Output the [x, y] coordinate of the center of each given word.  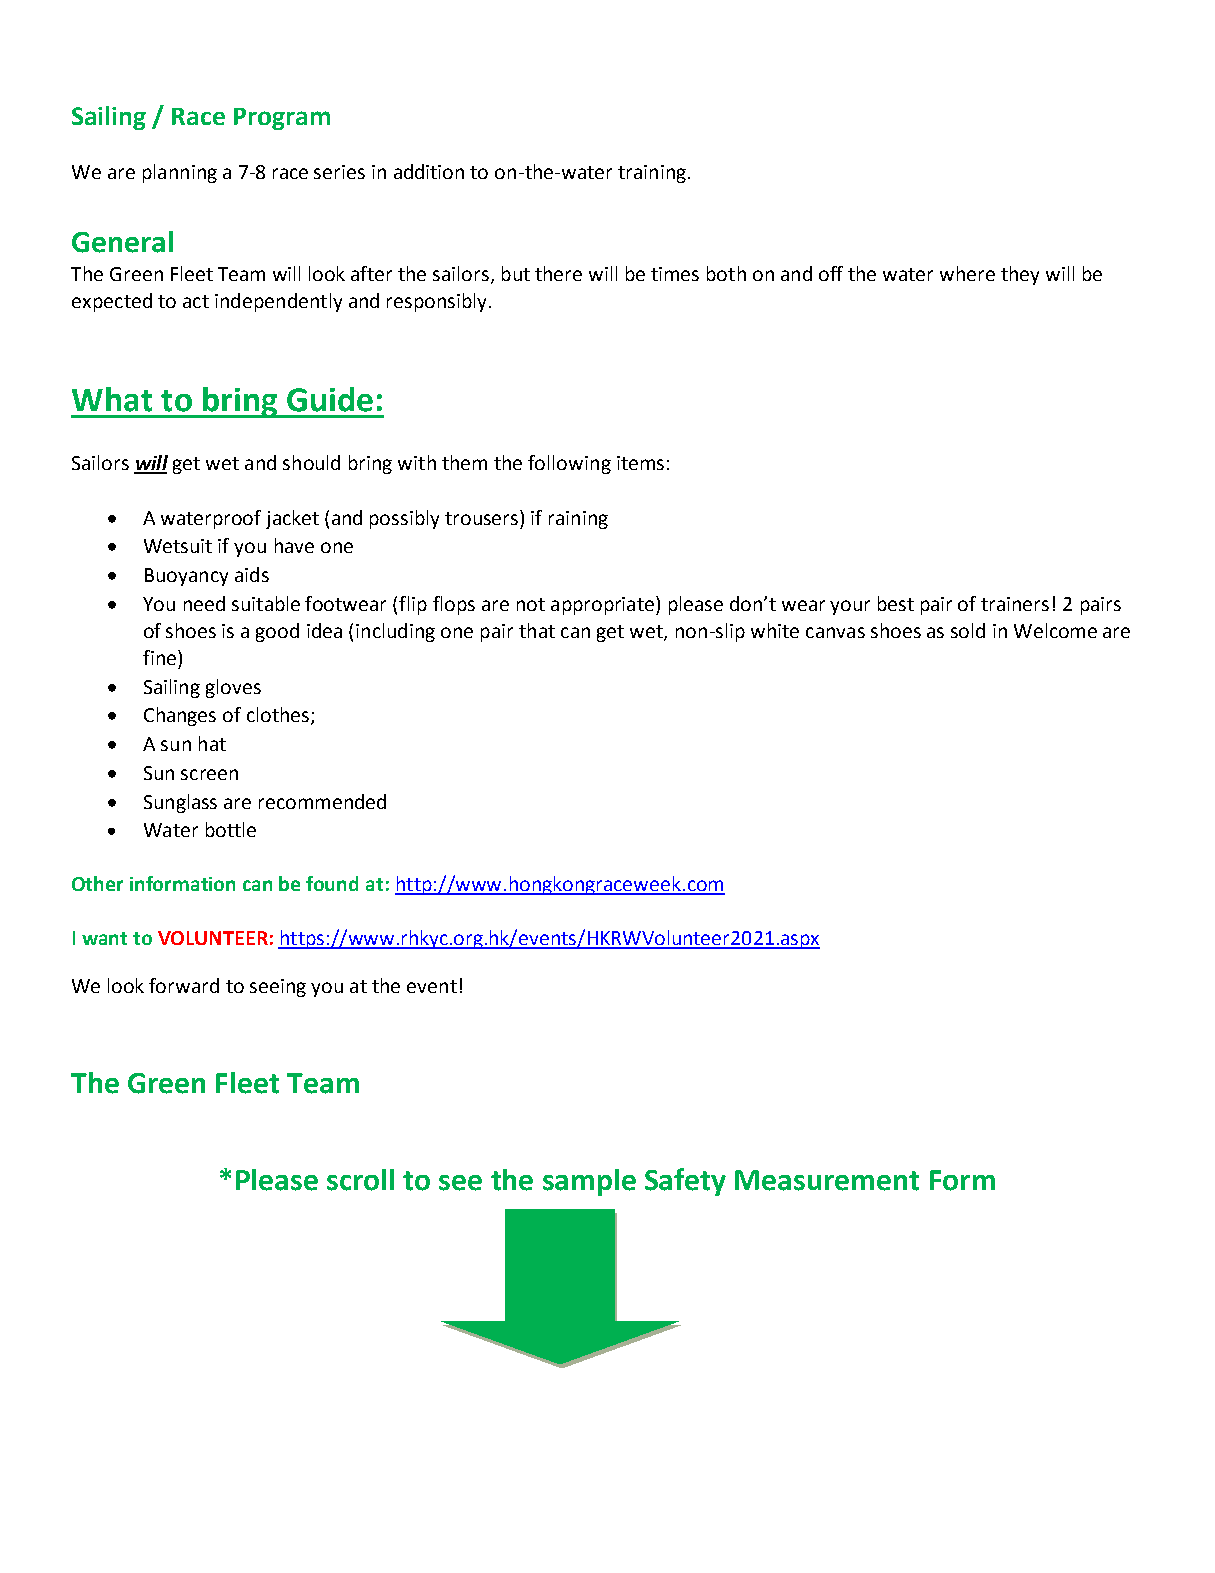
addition [429, 171]
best [896, 603]
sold [968, 630]
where [967, 273]
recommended [322, 801]
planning [180, 173]
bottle [231, 829]
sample [589, 1182]
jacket [292, 519]
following [569, 464]
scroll [360, 1180]
